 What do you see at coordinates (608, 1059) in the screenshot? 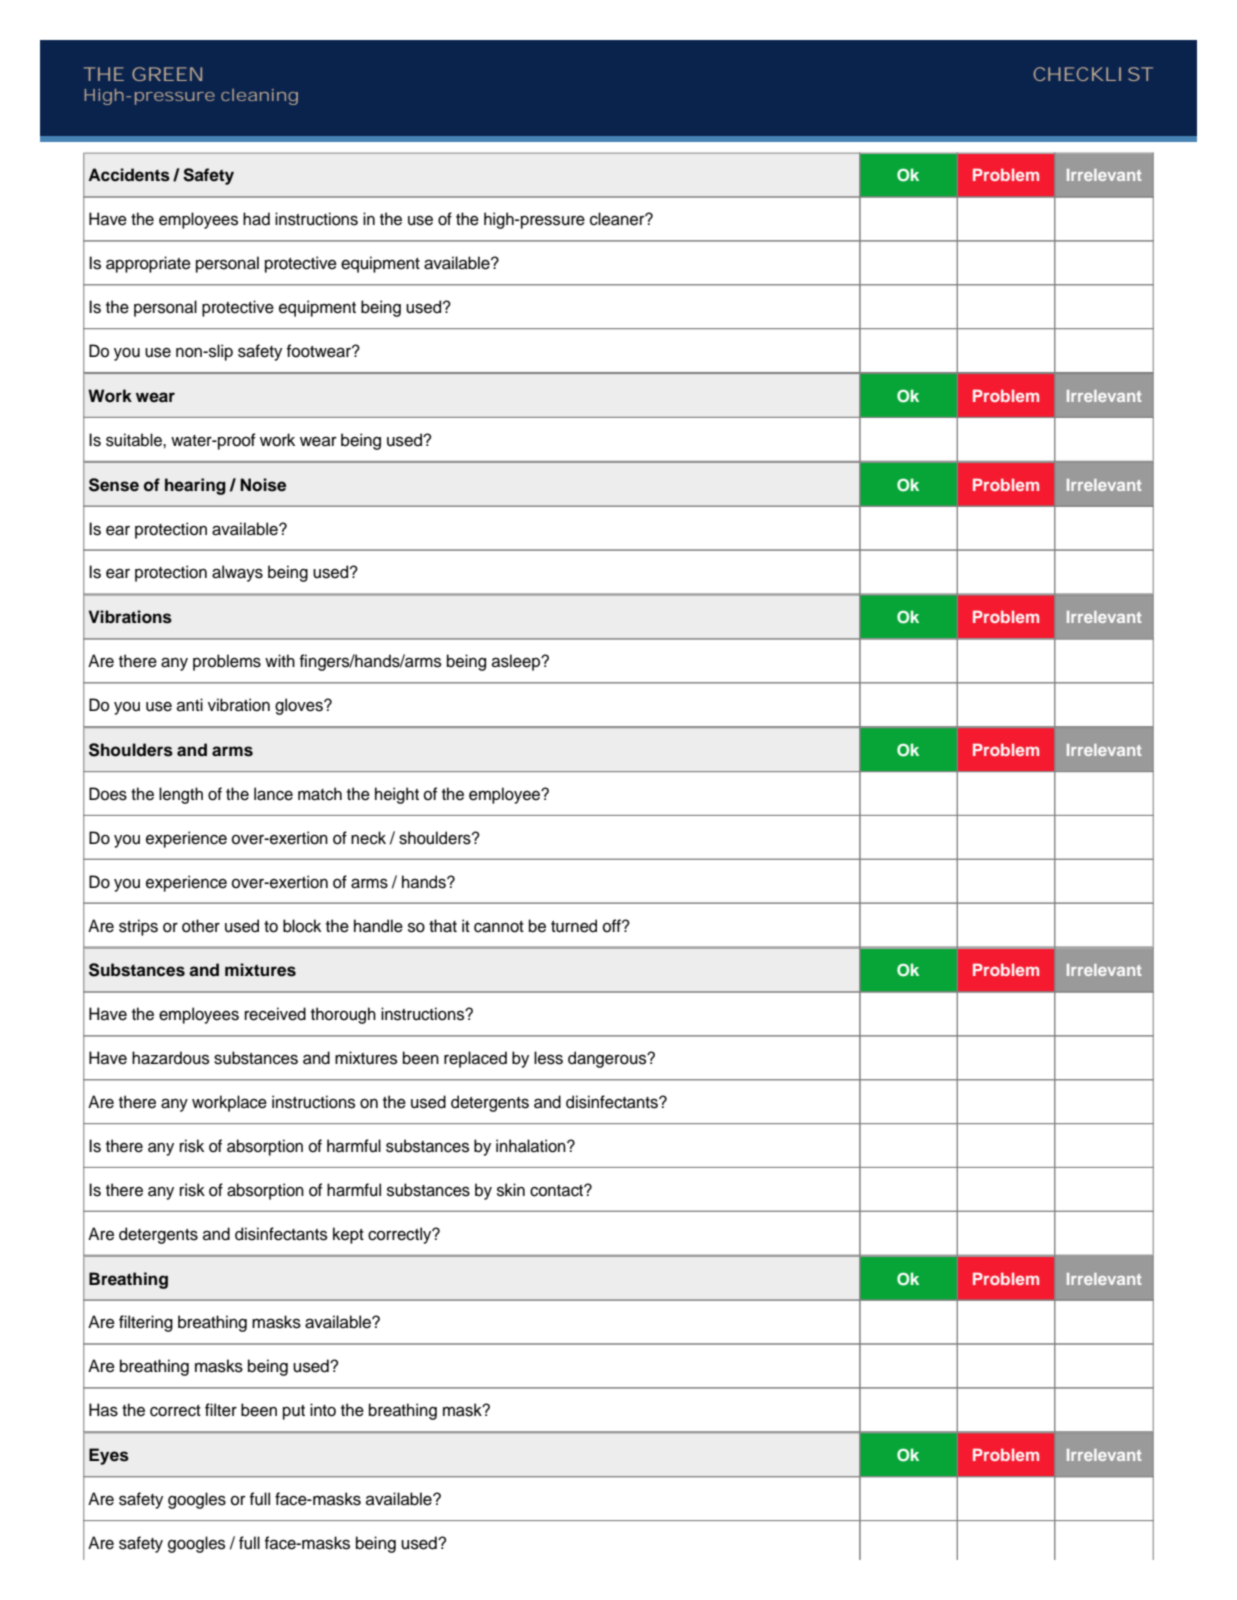
I see `dangerous` at bounding box center [608, 1059].
